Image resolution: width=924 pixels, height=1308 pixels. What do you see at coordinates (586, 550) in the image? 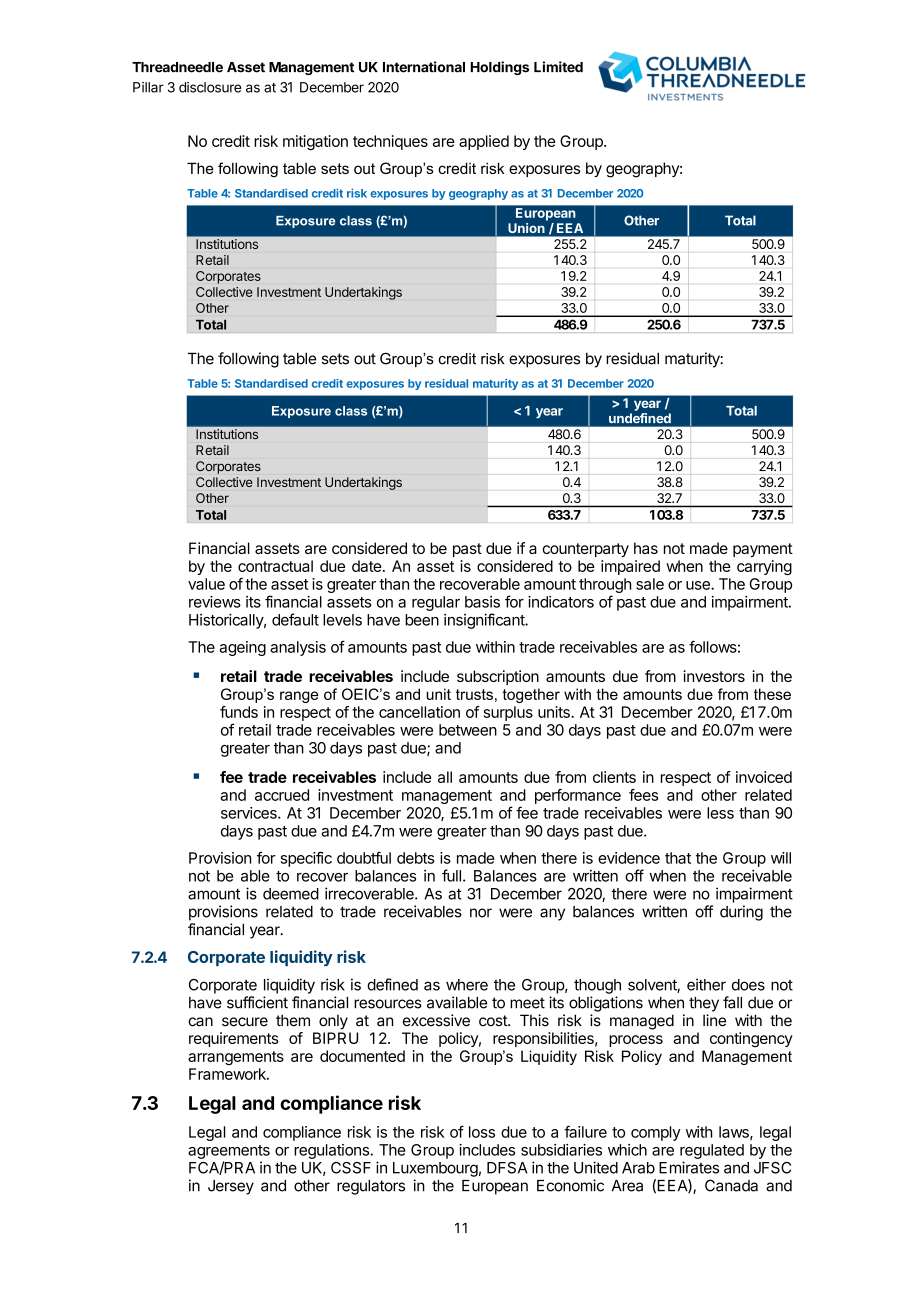
I see `counterparty` at bounding box center [586, 550].
